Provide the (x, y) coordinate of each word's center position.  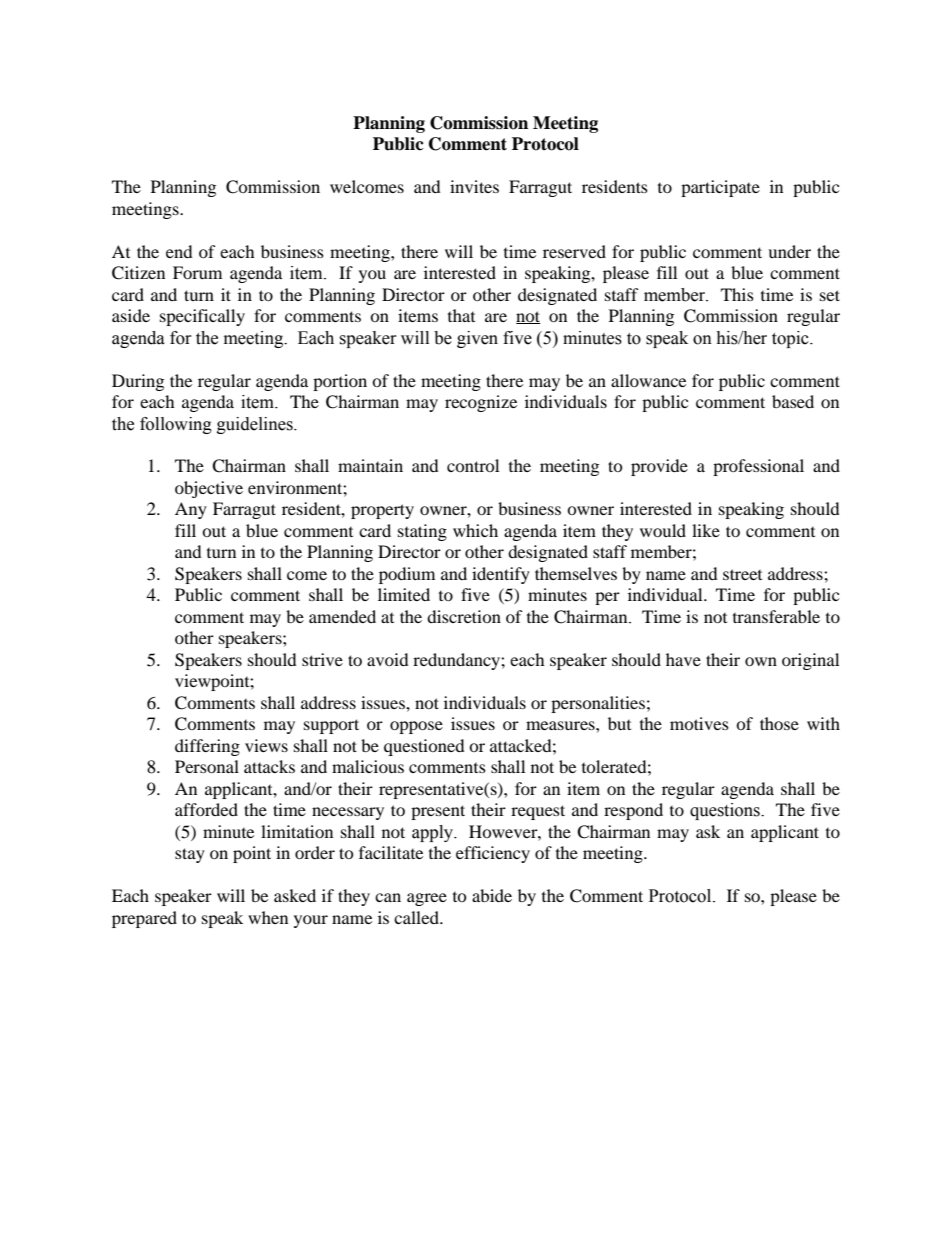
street (742, 574)
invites (474, 186)
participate (720, 188)
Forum (197, 272)
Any (191, 510)
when (268, 917)
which (475, 530)
